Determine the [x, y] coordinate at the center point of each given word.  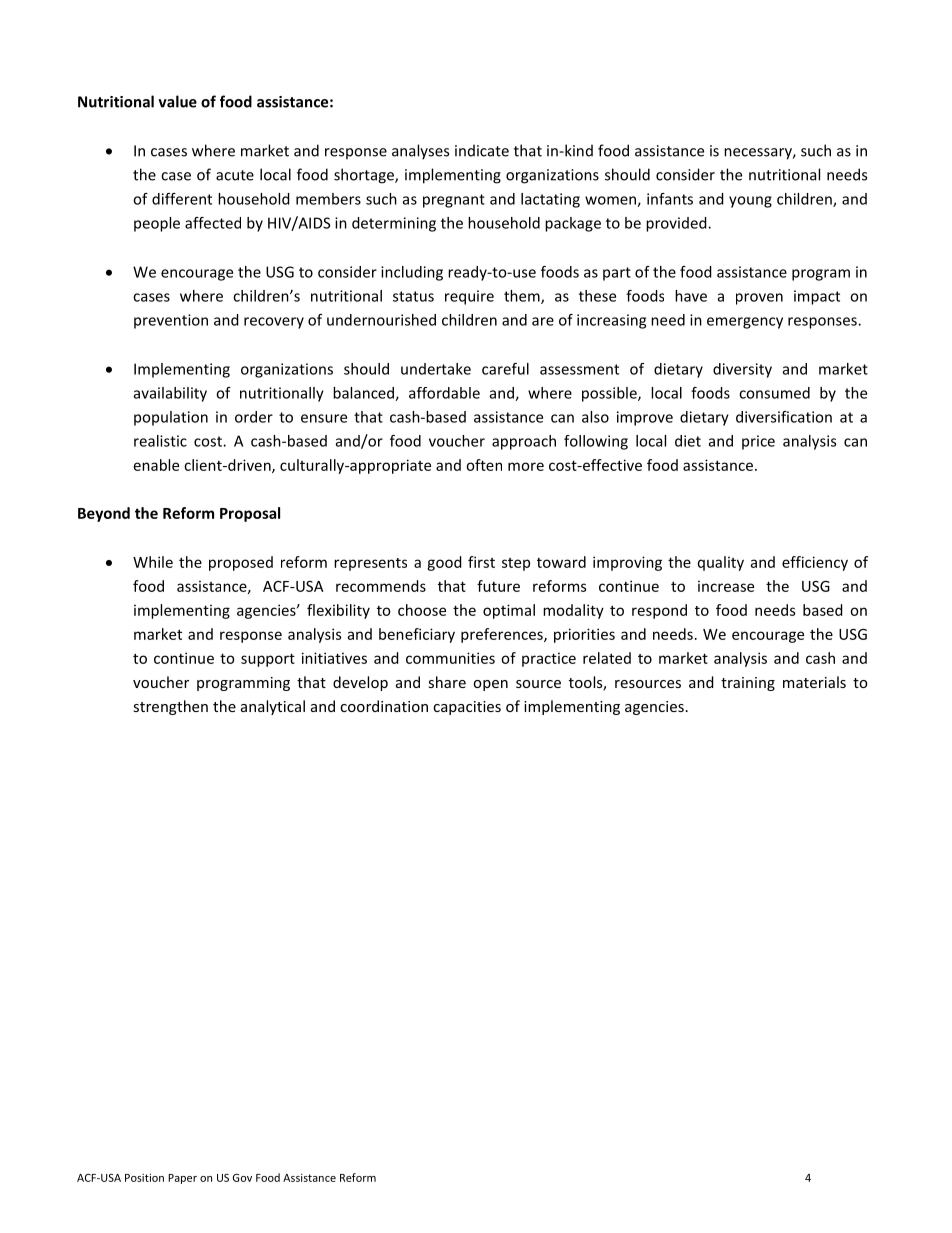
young [750, 202]
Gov [242, 1178]
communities [450, 658]
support [268, 660]
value [177, 101]
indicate [482, 150]
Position [144, 1177]
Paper [182, 1179]
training [748, 684]
